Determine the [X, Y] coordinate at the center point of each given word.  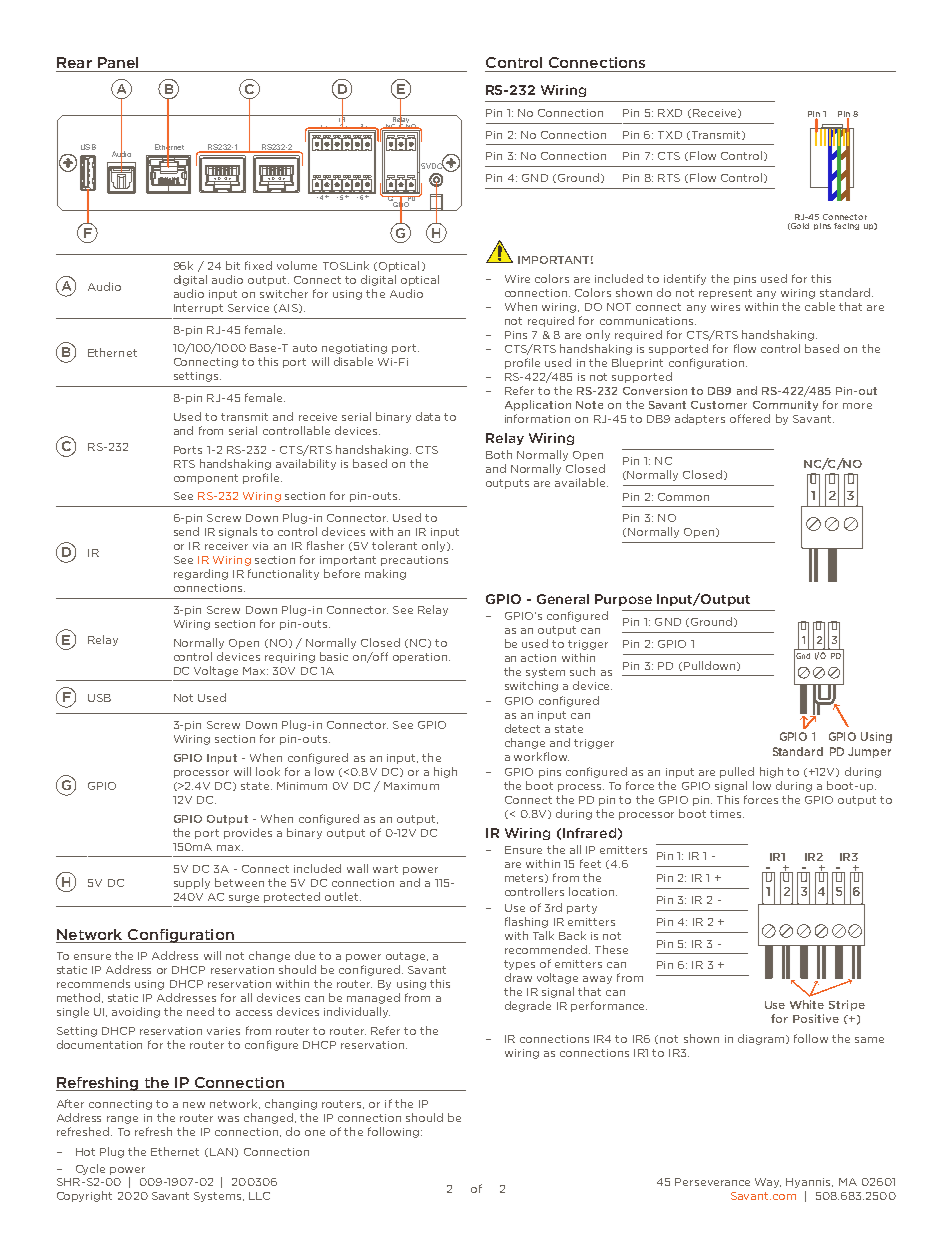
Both [499, 454]
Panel [118, 62]
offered [750, 418]
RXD [670, 113]
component [206, 479]
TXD [670, 135]
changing [291, 1104]
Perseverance [712, 1182]
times [727, 814]
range [122, 1120]
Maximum [411, 786]
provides [248, 833]
